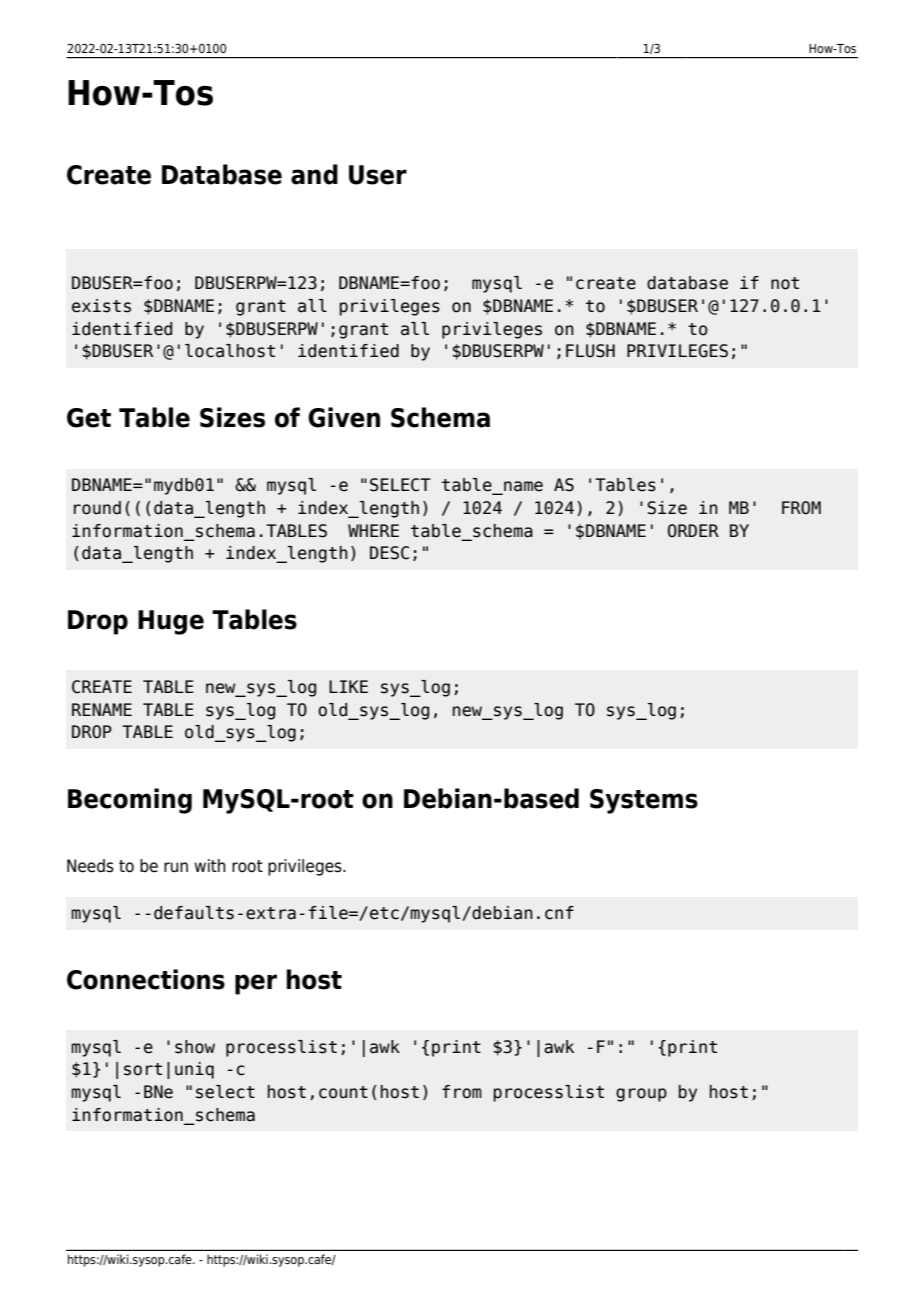 The image size is (924, 1308). What do you see at coordinates (314, 174) in the page?
I see `and` at bounding box center [314, 174].
